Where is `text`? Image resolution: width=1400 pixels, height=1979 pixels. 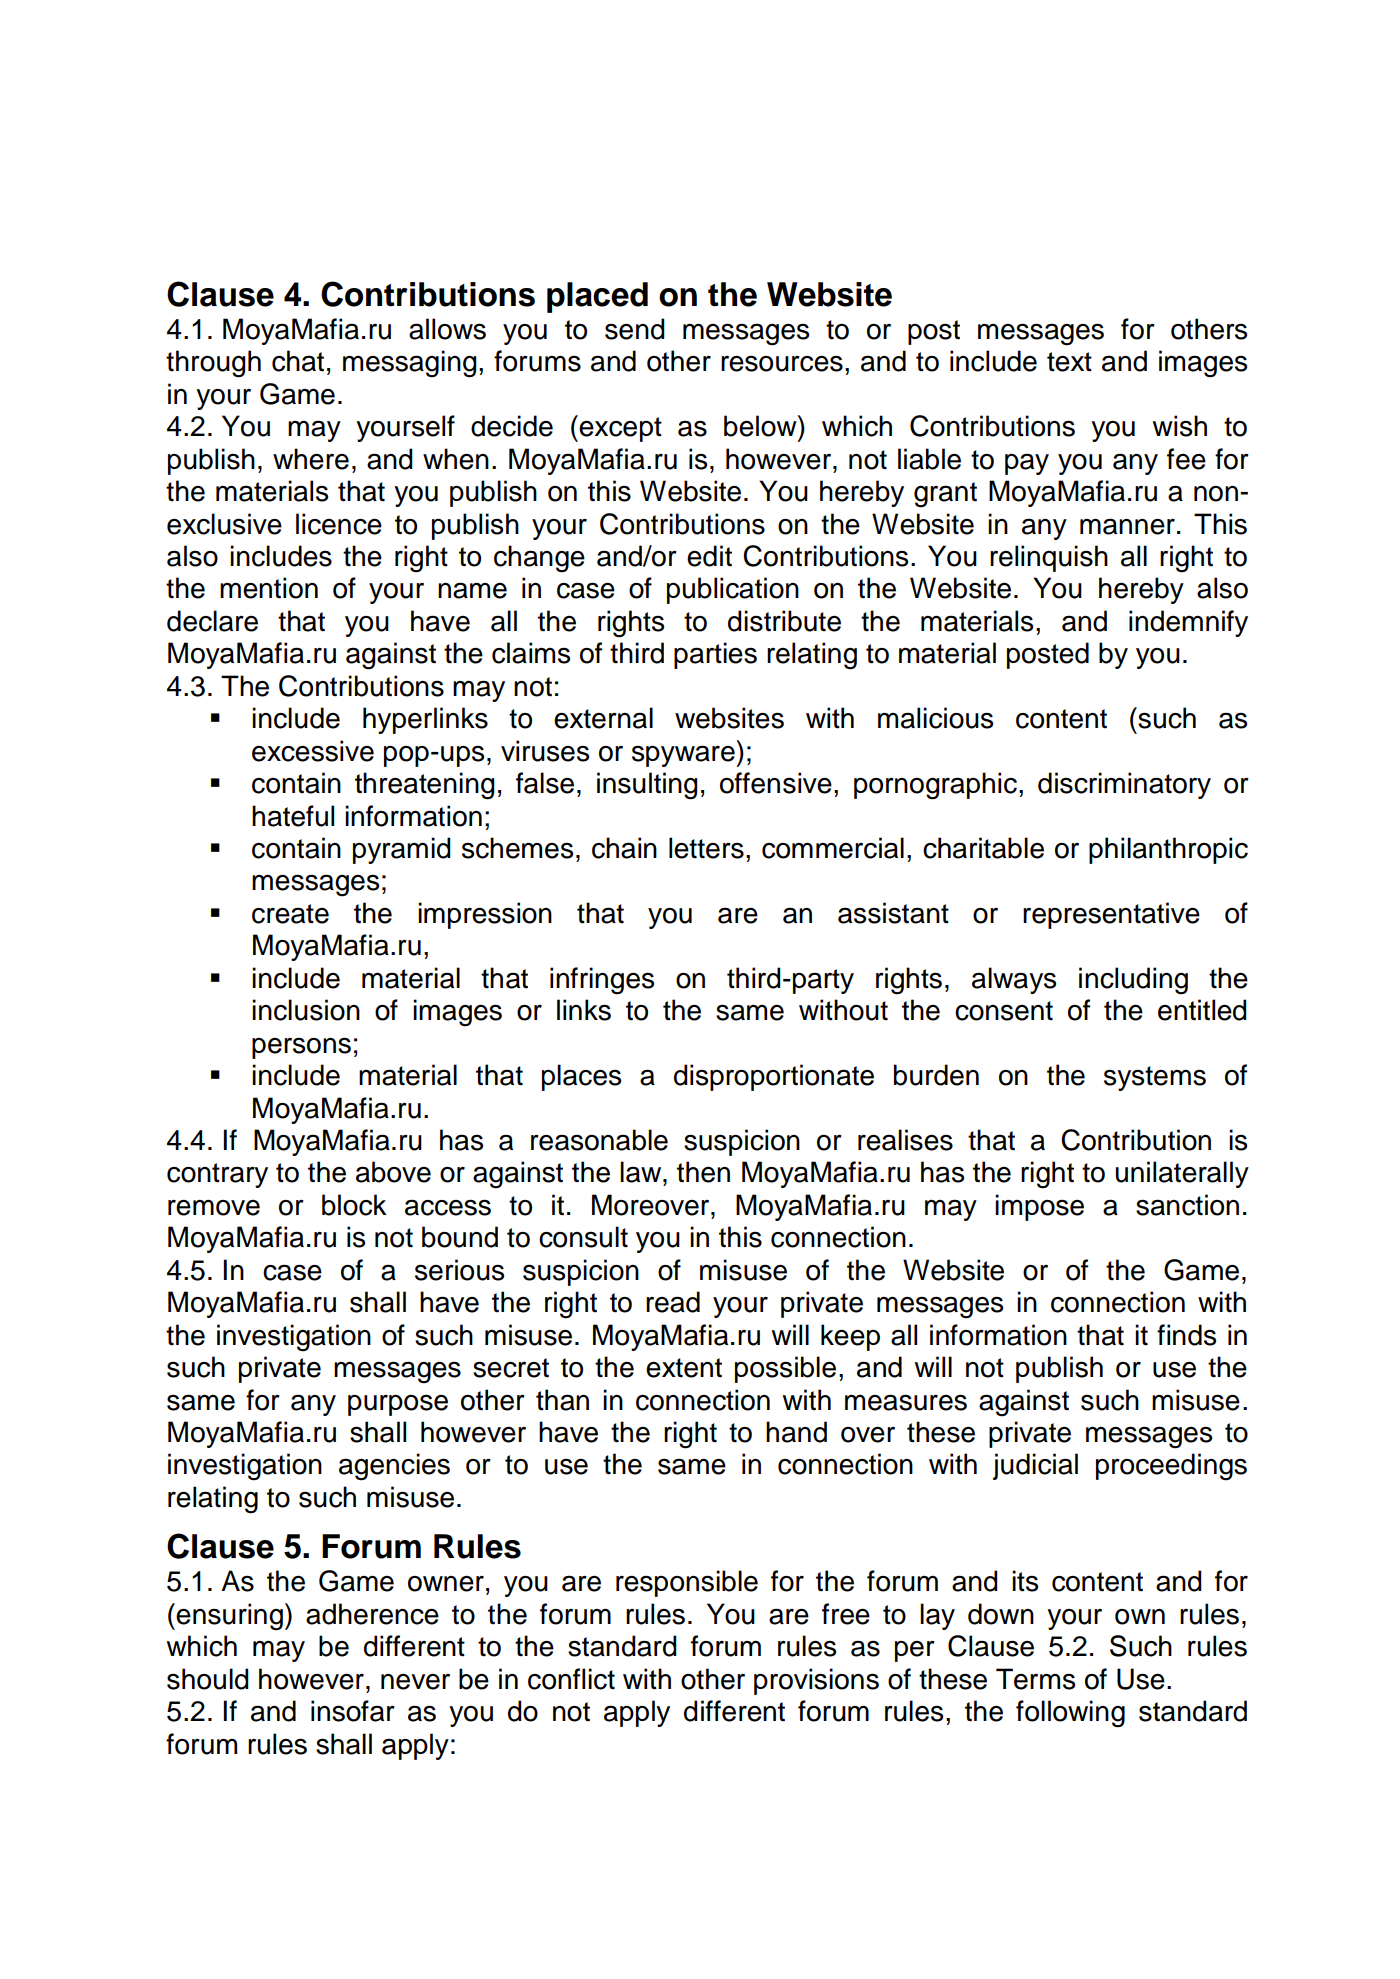 text is located at coordinates (1069, 362).
